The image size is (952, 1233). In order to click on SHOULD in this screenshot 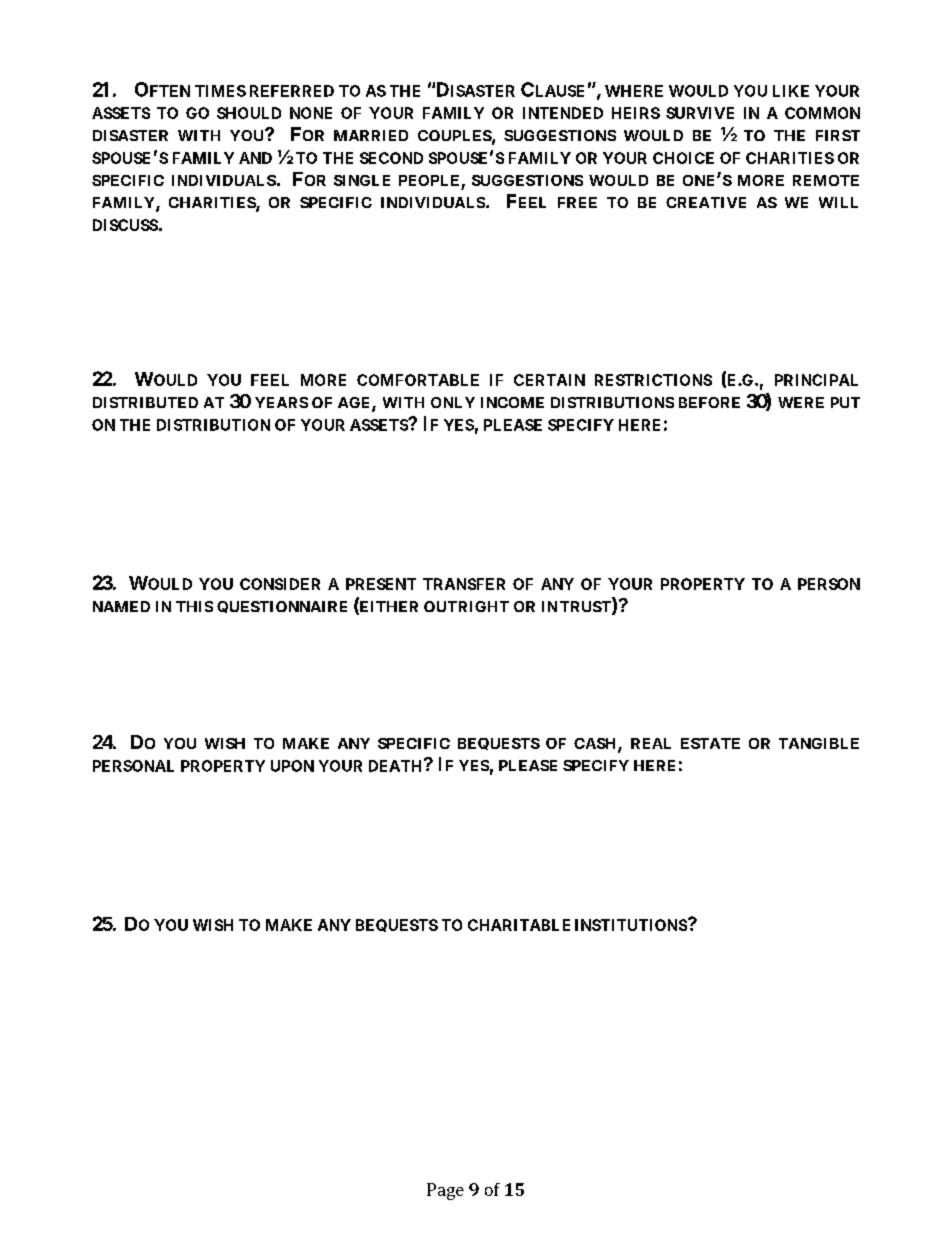, I will do `click(249, 113)`.
